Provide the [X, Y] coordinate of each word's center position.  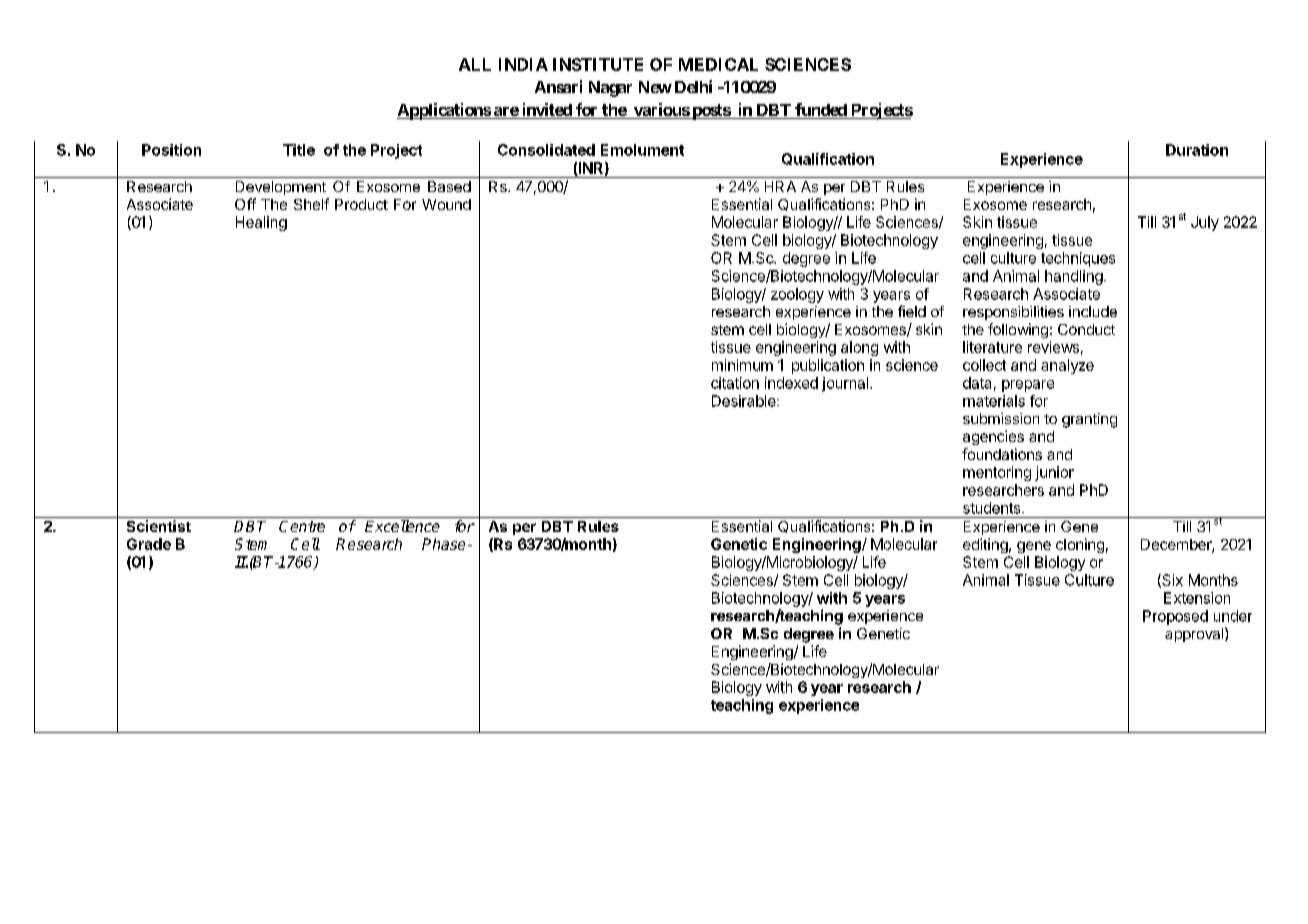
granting [1089, 420]
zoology [797, 295]
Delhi [693, 86]
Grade [149, 544]
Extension [1197, 598]
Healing [261, 223]
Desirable [745, 401]
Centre [302, 526]
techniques [1078, 259]
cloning [1080, 545]
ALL [475, 64]
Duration [1197, 150]
